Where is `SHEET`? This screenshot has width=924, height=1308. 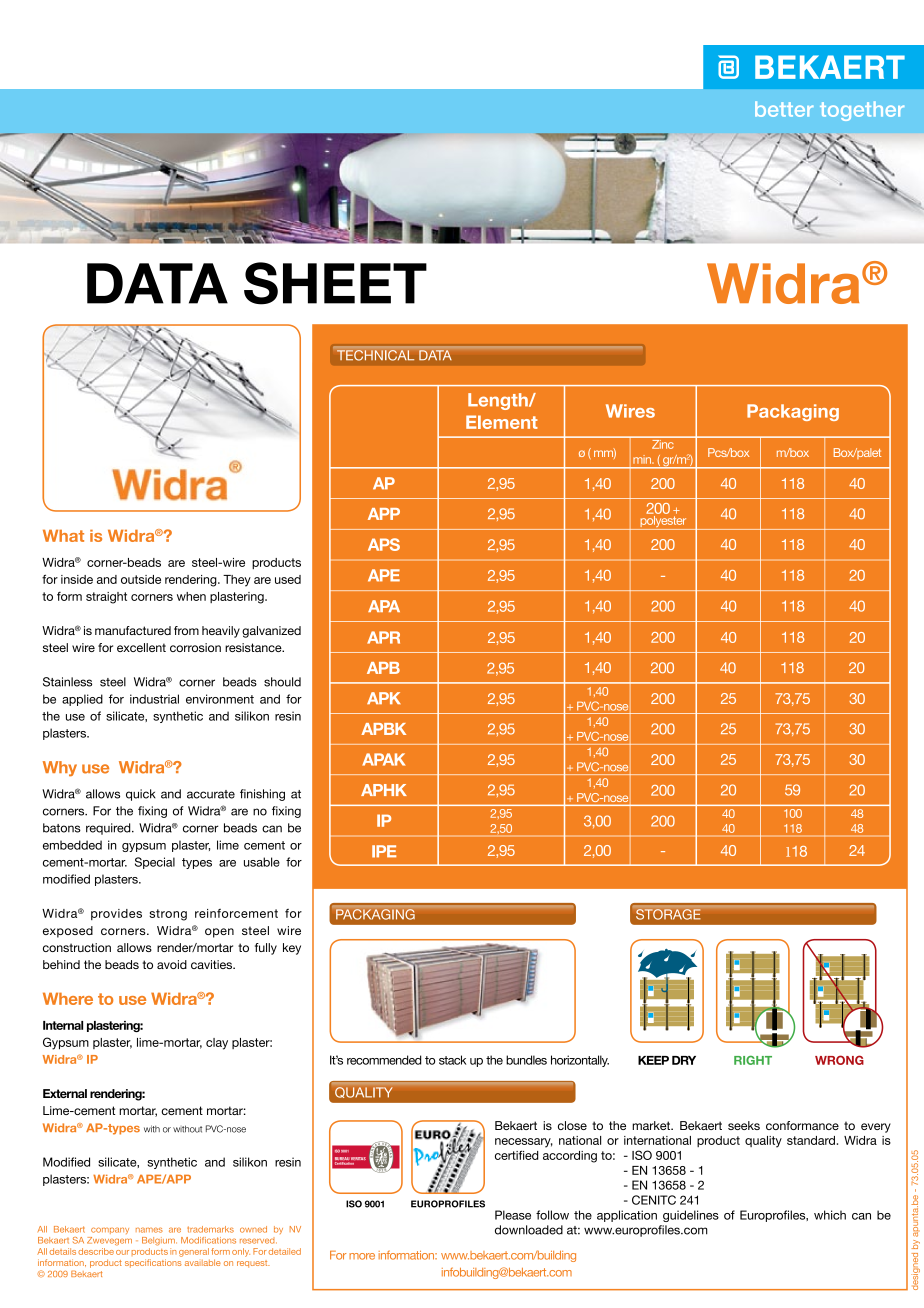
SHEET is located at coordinates (335, 283).
